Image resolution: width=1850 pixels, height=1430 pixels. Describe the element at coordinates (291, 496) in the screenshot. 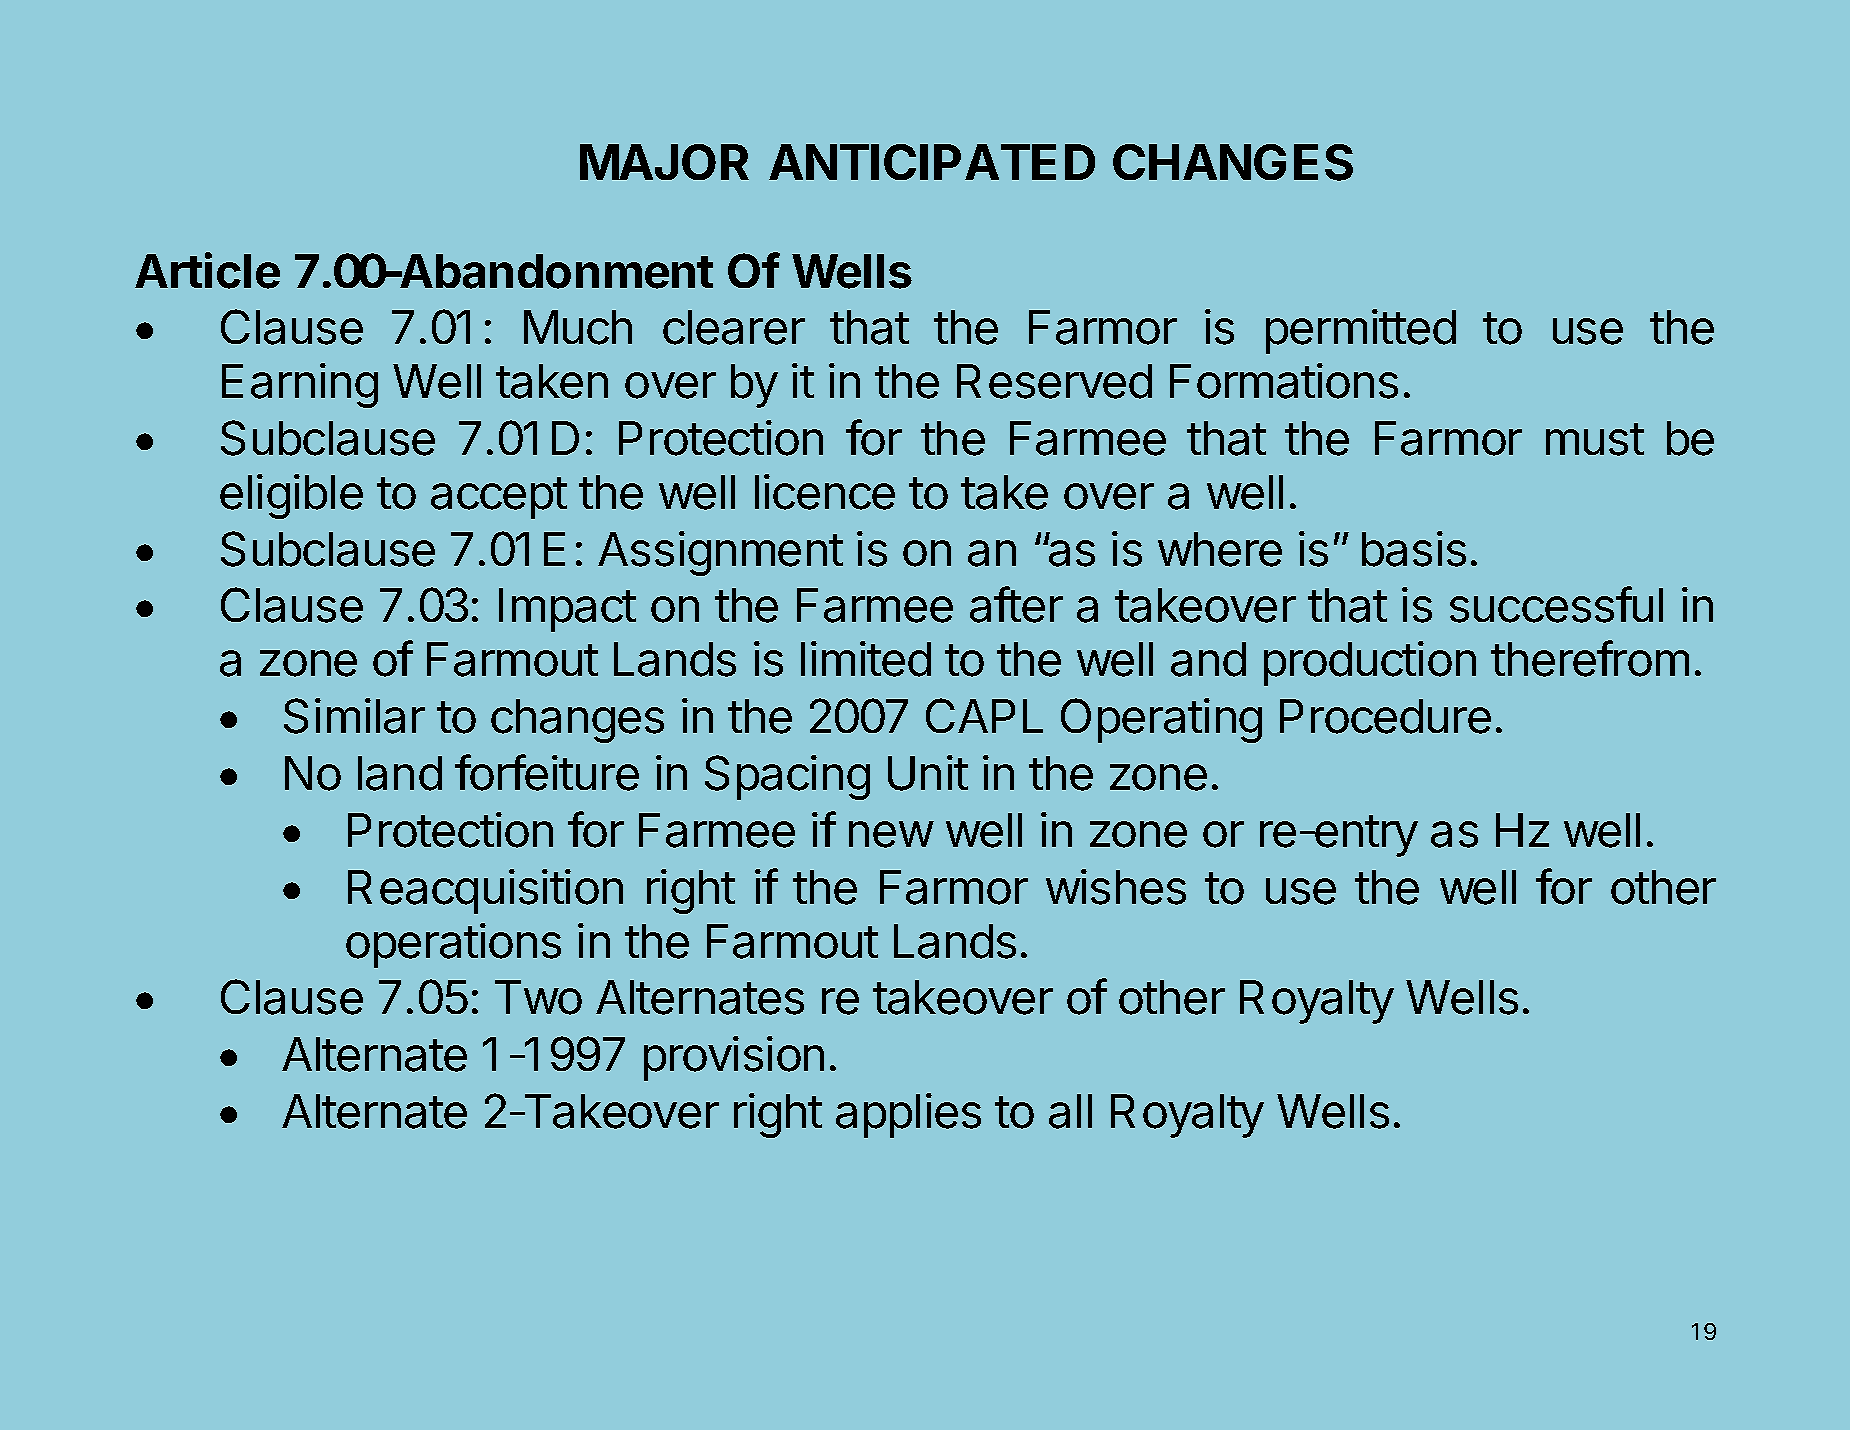

I see `eligible` at that location.
